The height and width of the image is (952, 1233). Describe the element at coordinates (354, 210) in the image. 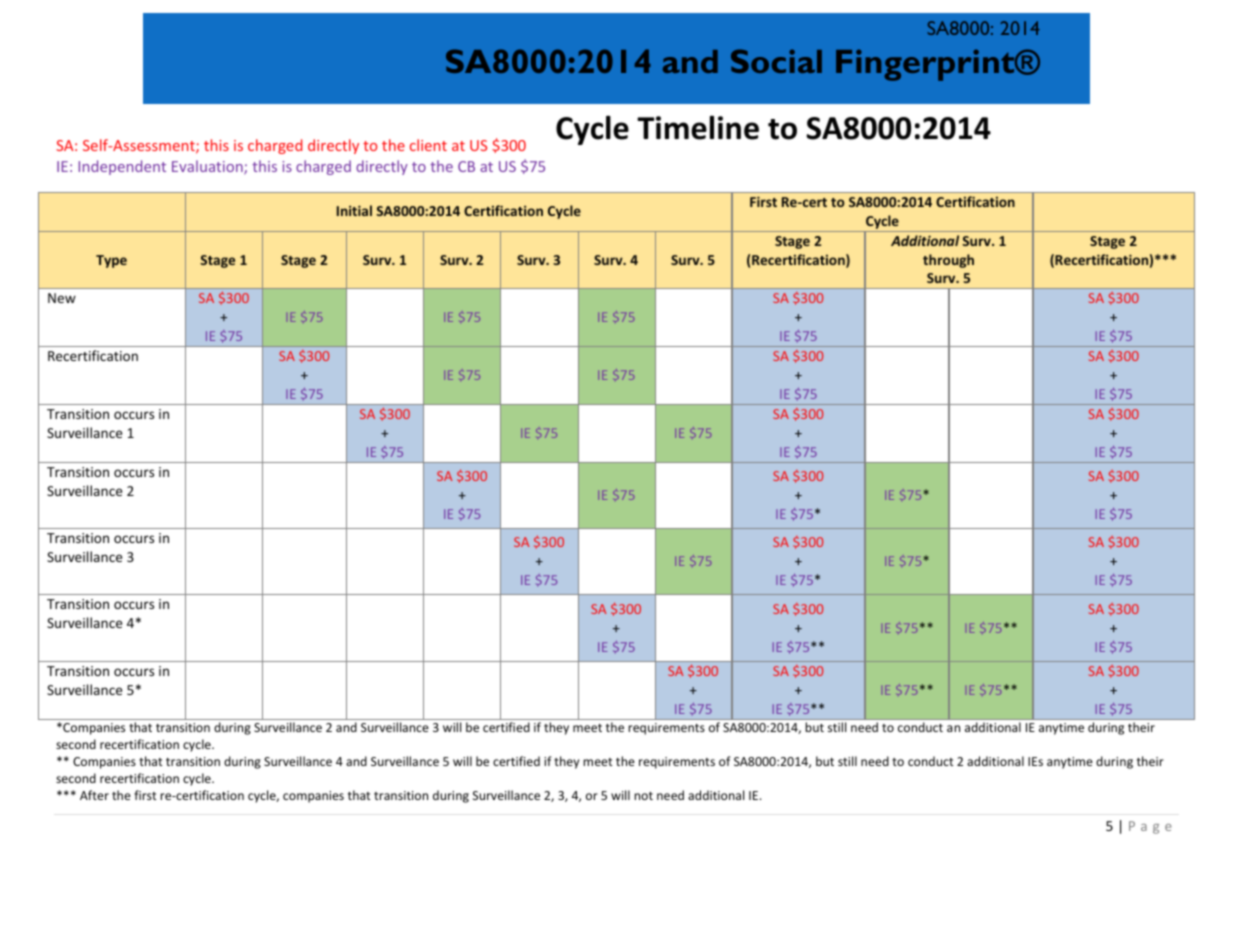

I see `Initial` at that location.
